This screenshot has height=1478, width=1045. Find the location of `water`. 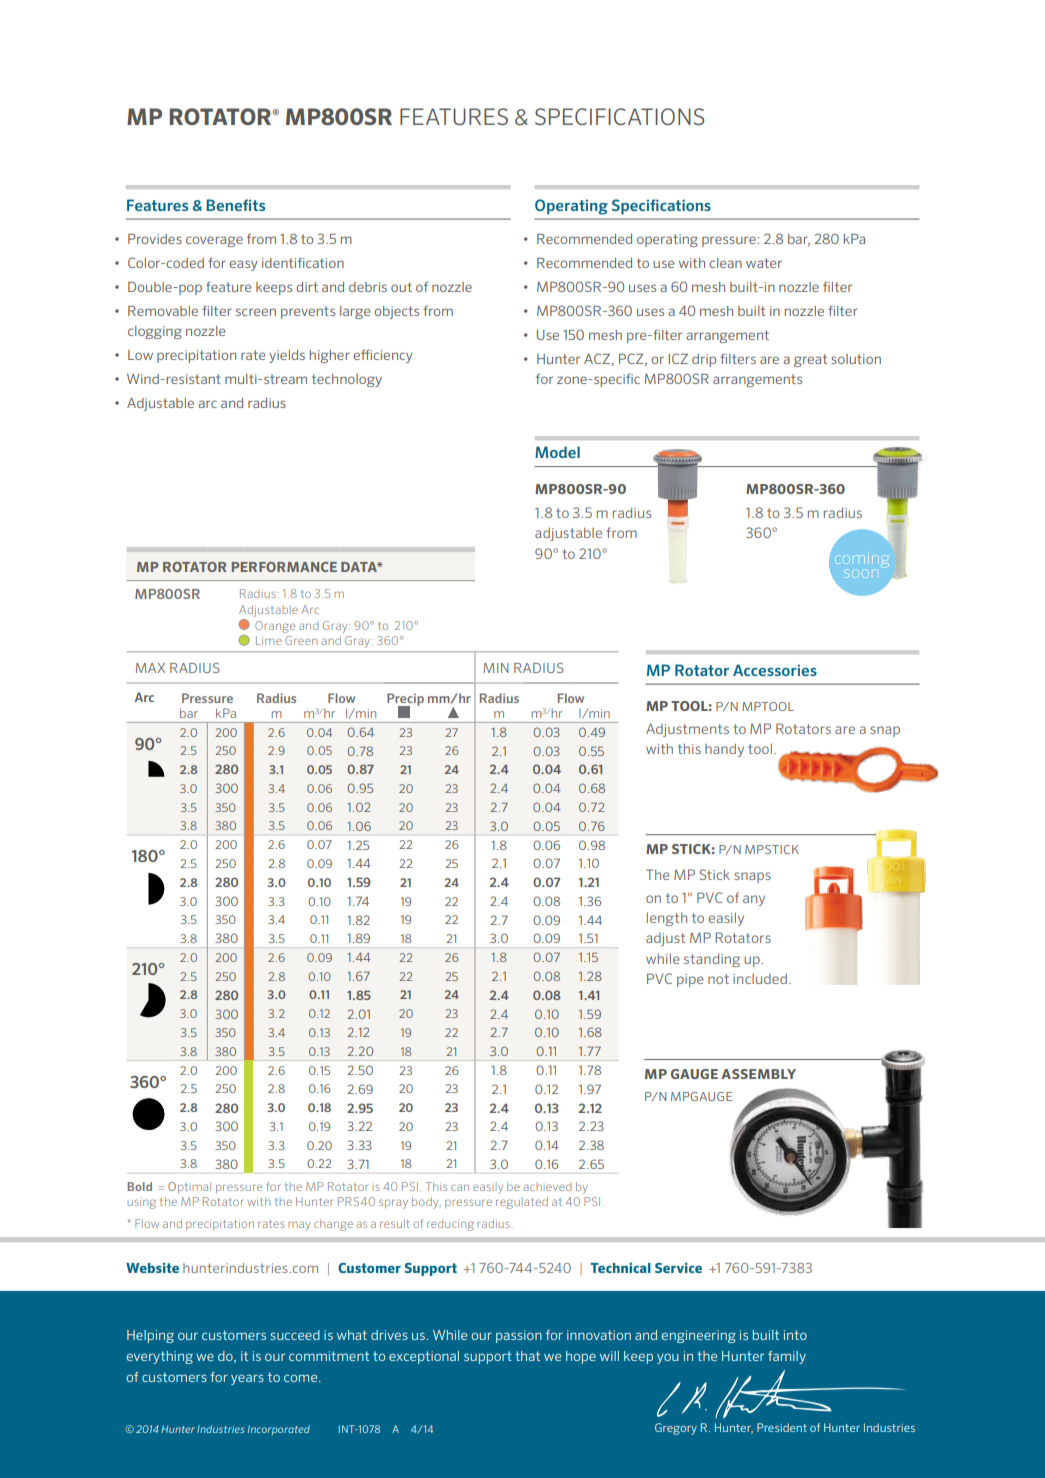

water is located at coordinates (764, 263).
